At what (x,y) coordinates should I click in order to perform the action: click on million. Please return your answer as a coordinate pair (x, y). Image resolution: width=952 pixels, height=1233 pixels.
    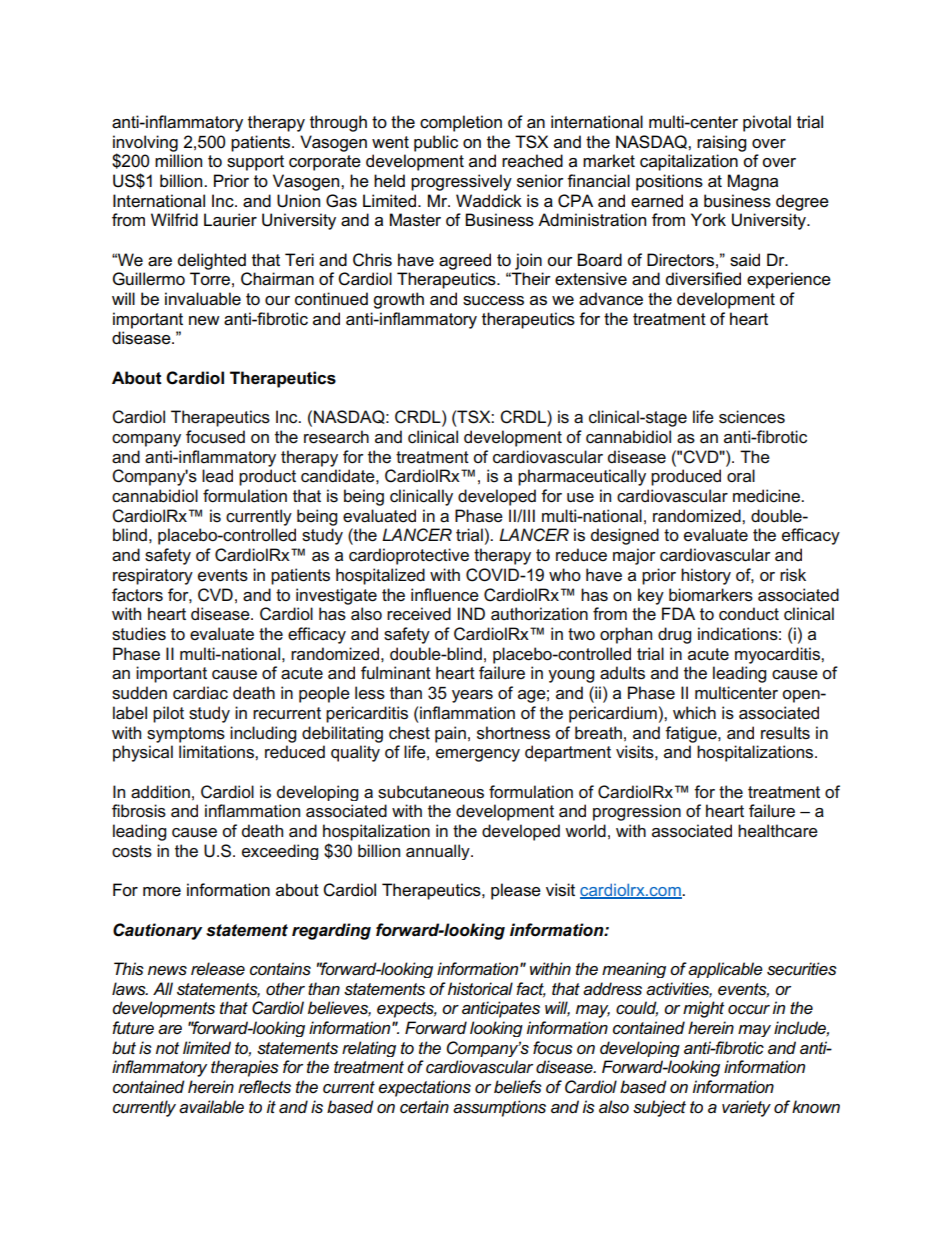
    Looking at the image, I should click on (178, 161).
